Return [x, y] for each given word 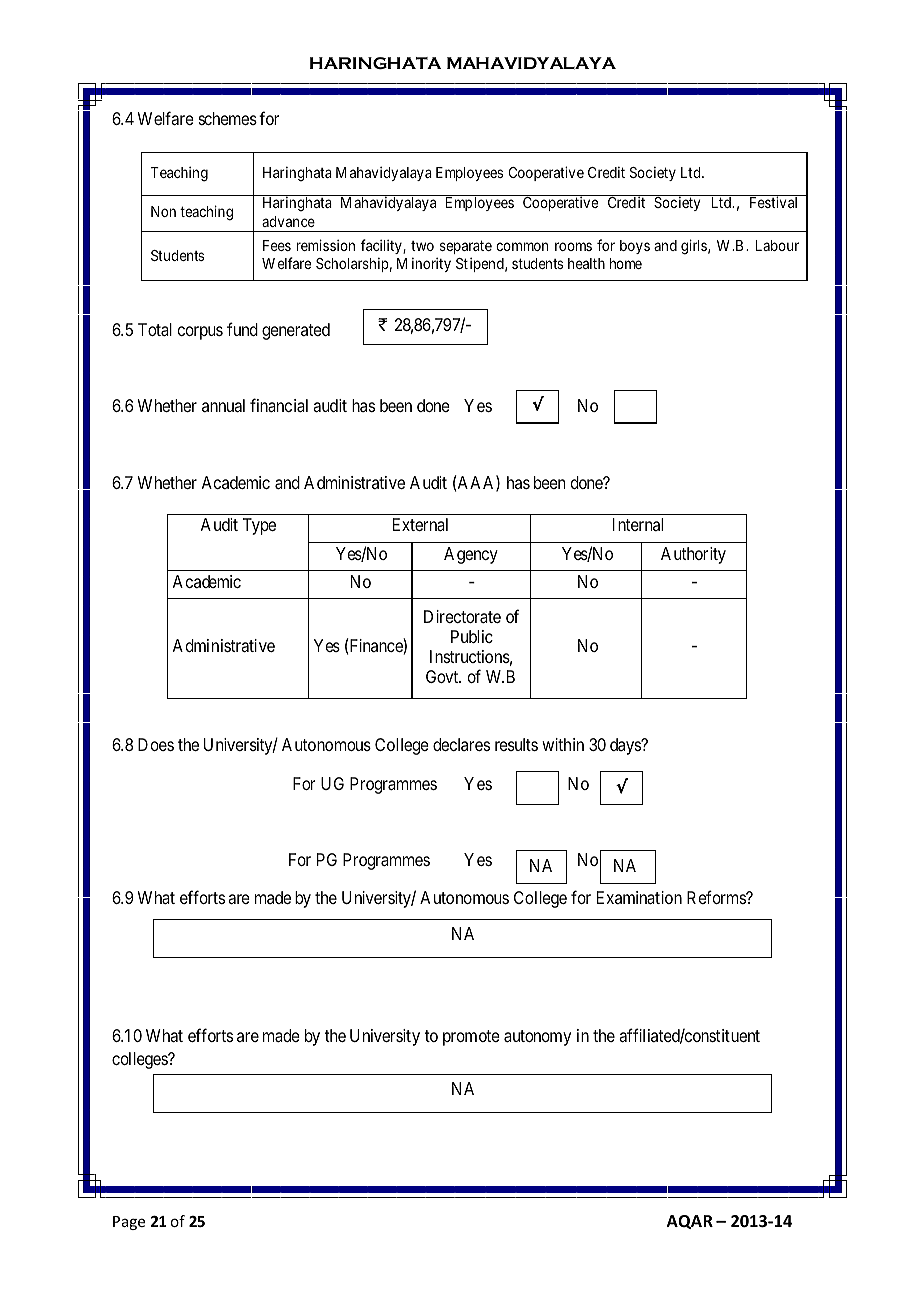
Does [156, 744]
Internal [638, 524]
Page [129, 1223]
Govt [443, 676]
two [422, 246]
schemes [228, 118]
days [626, 746]
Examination [639, 897]
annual [223, 405]
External [420, 524]
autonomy [537, 1038]
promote [471, 1038]
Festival [773, 202]
